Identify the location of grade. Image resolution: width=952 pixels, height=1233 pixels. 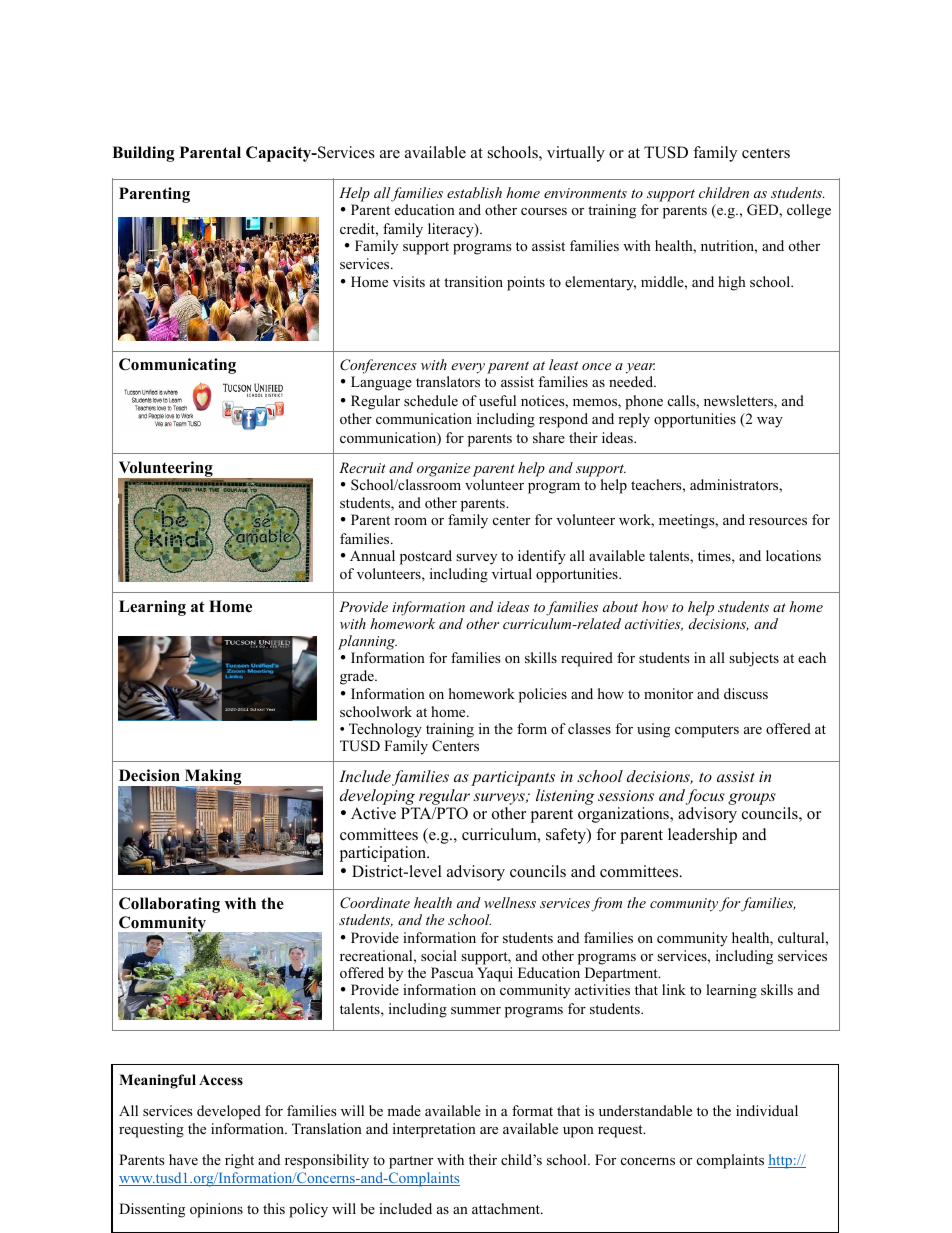
(358, 677).
